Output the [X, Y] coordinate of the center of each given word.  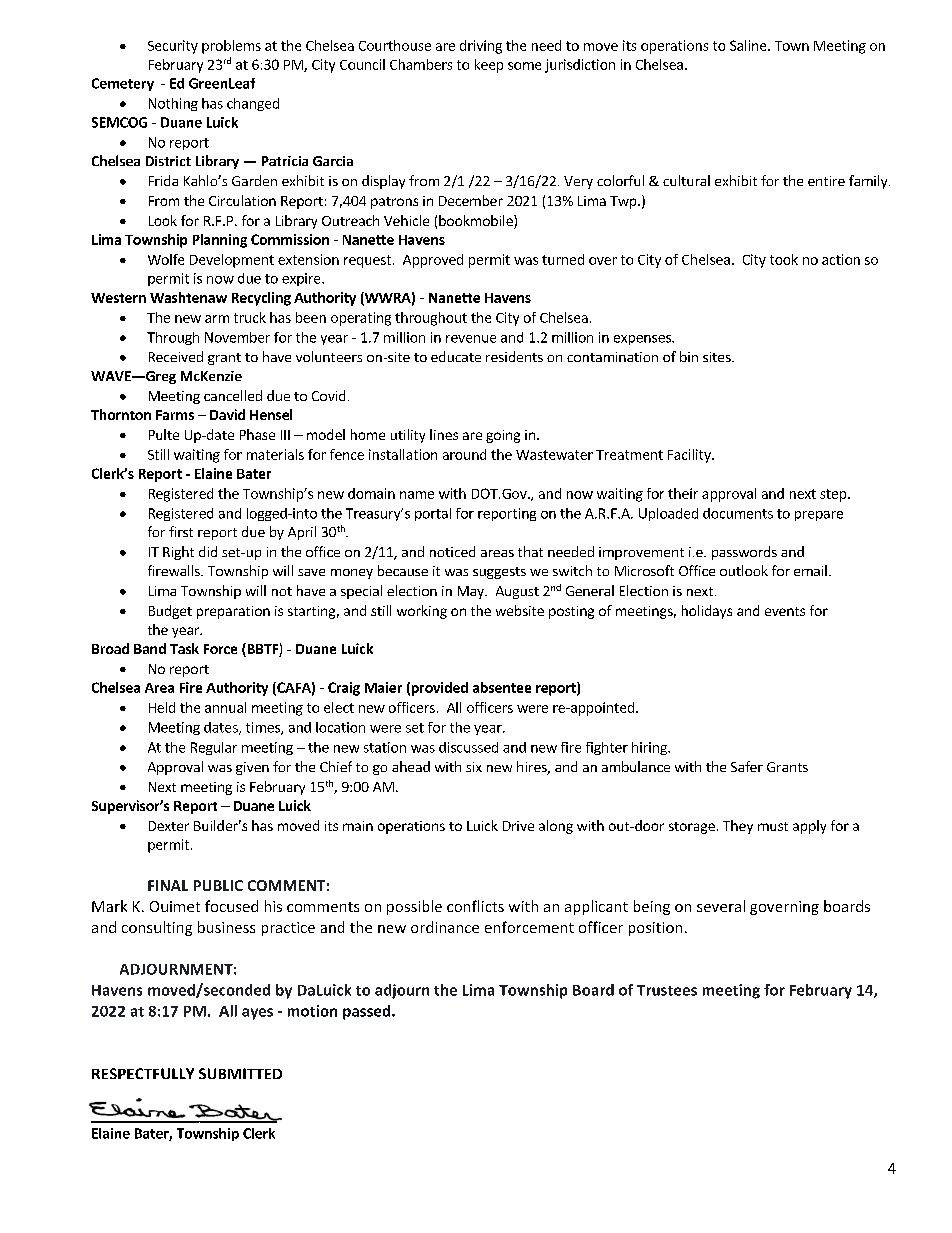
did [208, 551]
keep [489, 66]
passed [368, 1012]
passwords [744, 553]
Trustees [667, 990]
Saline [749, 45]
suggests [499, 573]
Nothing [173, 104]
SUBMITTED [240, 1073]
